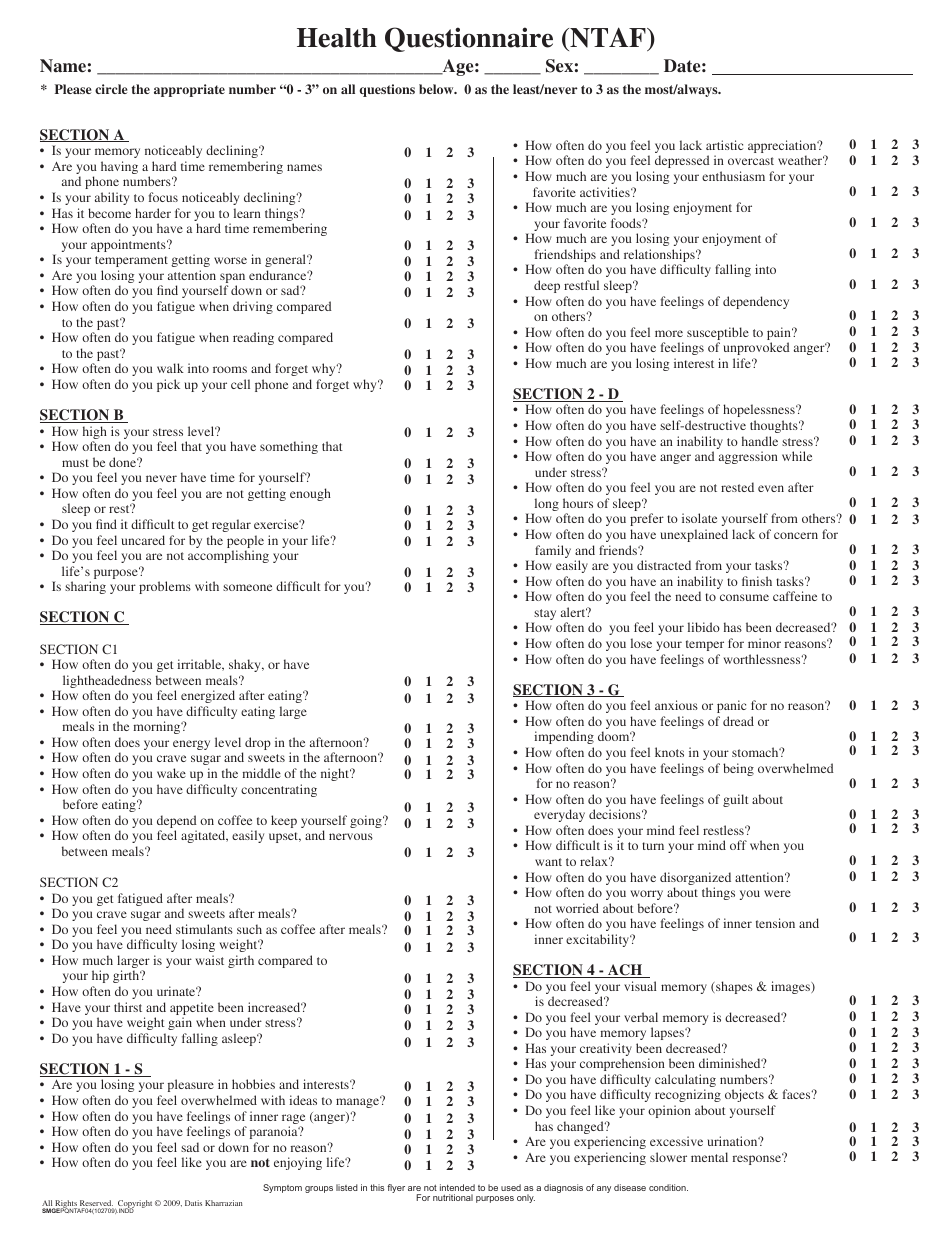 The width and height of the screenshot is (952, 1233). Describe the element at coordinates (165, 587) in the screenshot. I see `problems` at that location.
